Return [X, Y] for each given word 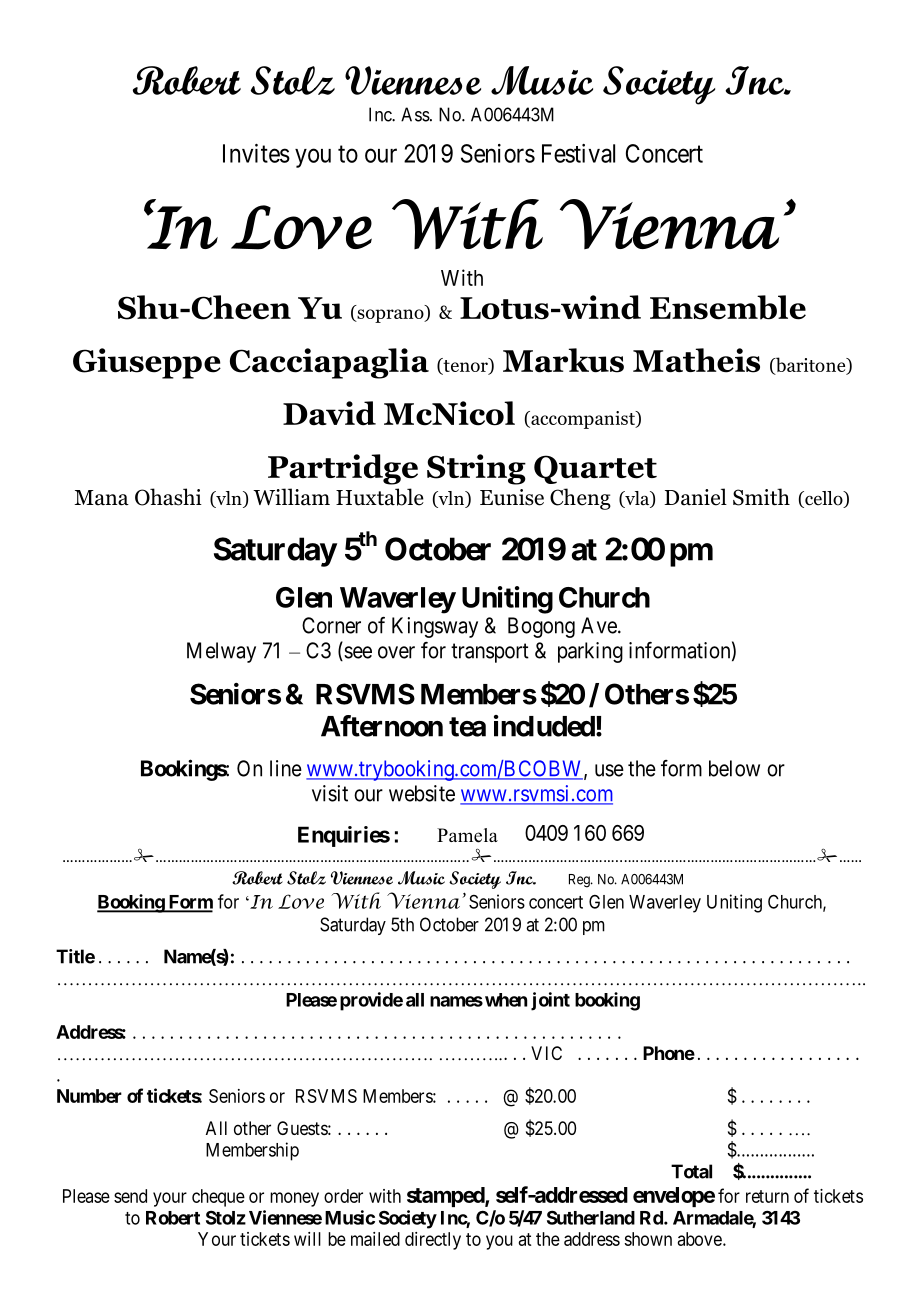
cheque [218, 1198]
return [767, 1196]
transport [490, 653]
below [734, 768]
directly [433, 1241]
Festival [578, 153]
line [286, 768]
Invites [256, 153]
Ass [415, 114]
